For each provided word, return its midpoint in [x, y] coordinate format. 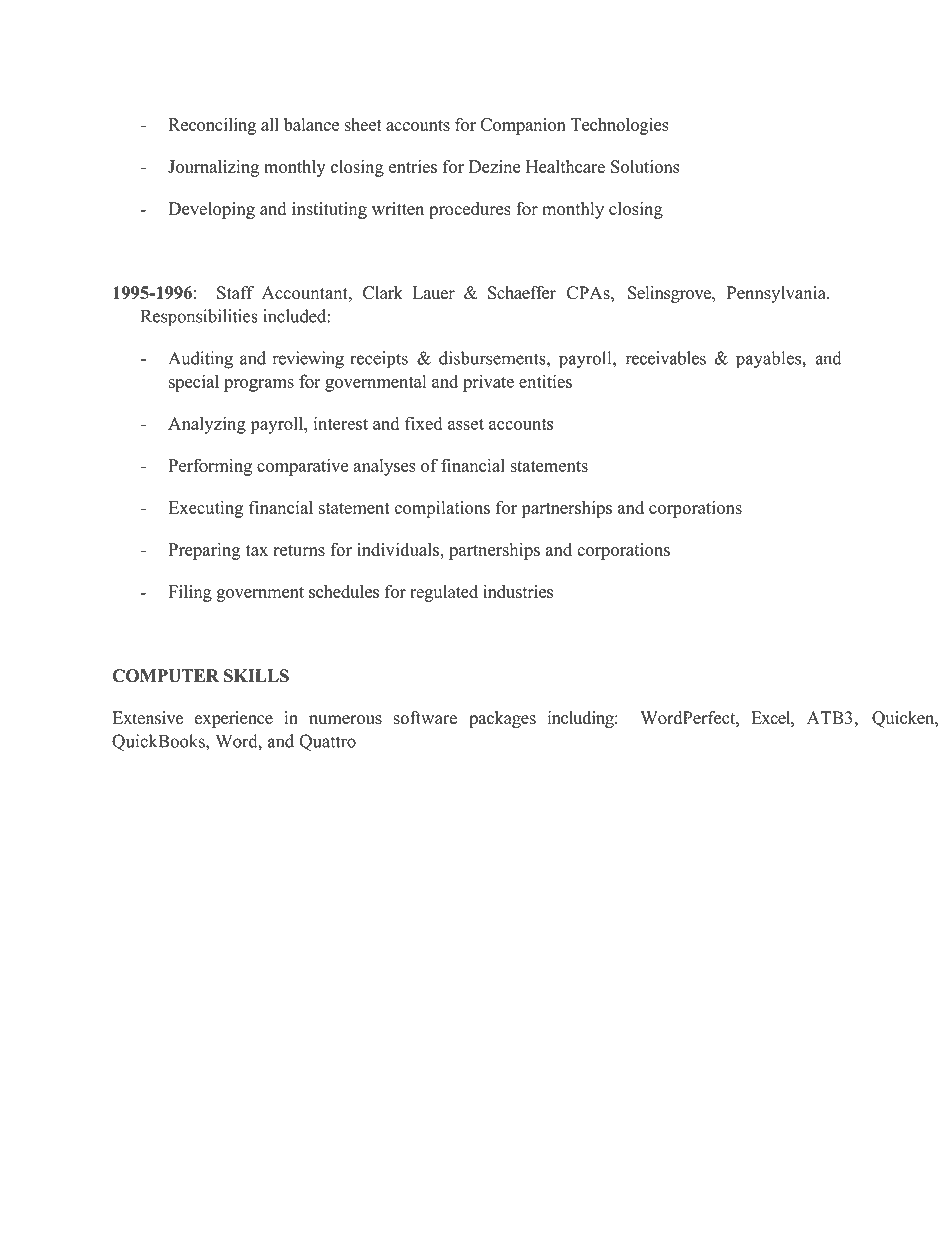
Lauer [433, 292]
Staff [235, 293]
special [194, 383]
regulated [444, 593]
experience [234, 719]
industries [518, 591]
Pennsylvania [777, 294]
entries [413, 166]
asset [466, 424]
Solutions [645, 167]
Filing [190, 593]
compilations [442, 509]
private [488, 383]
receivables [666, 358]
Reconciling [212, 126]
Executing [206, 509]
